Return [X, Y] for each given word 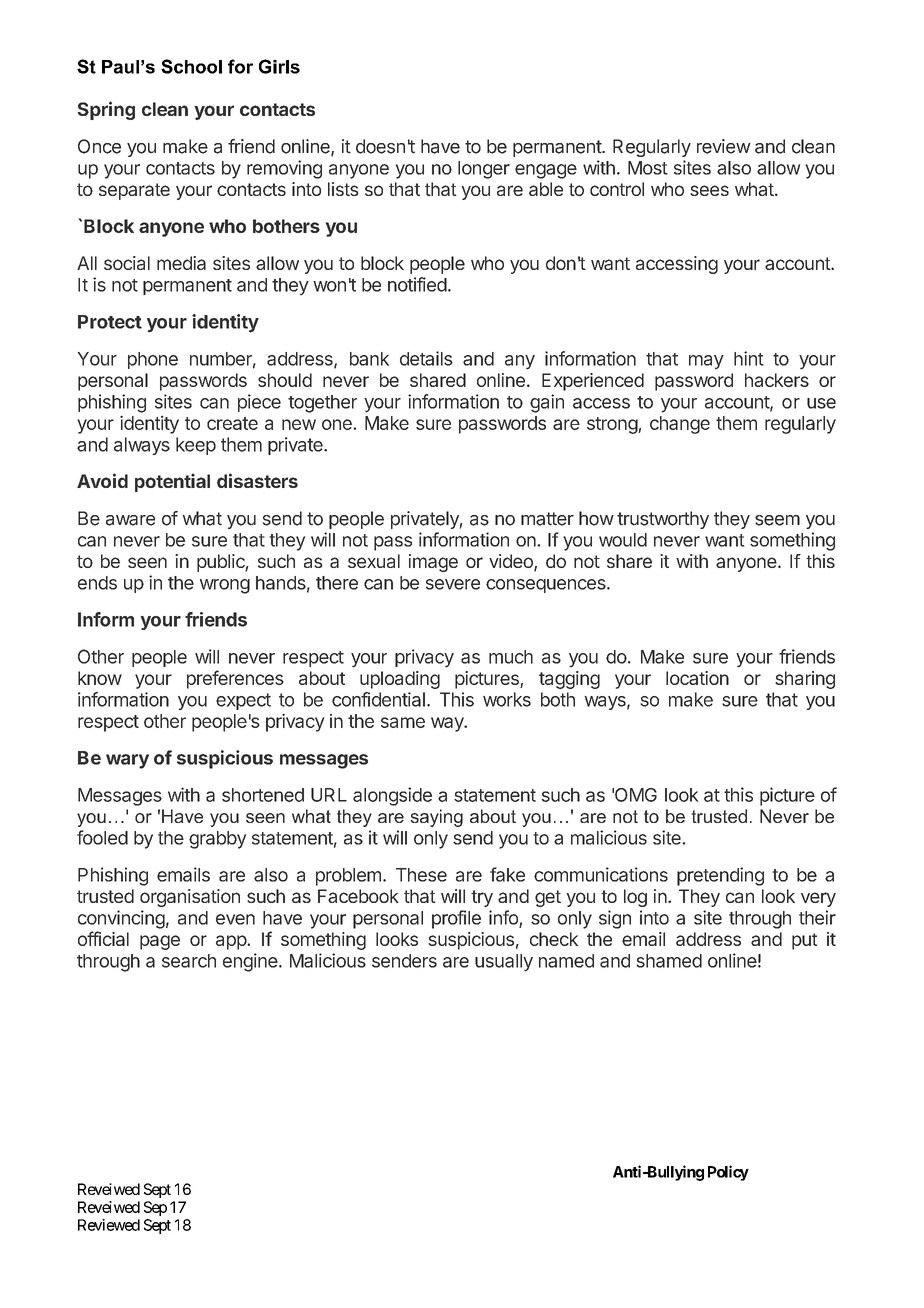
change [680, 425]
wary [127, 761]
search [189, 961]
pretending [720, 876]
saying [437, 818]
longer [484, 170]
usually [504, 963]
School [191, 66]
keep [196, 446]
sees [709, 190]
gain [547, 403]
